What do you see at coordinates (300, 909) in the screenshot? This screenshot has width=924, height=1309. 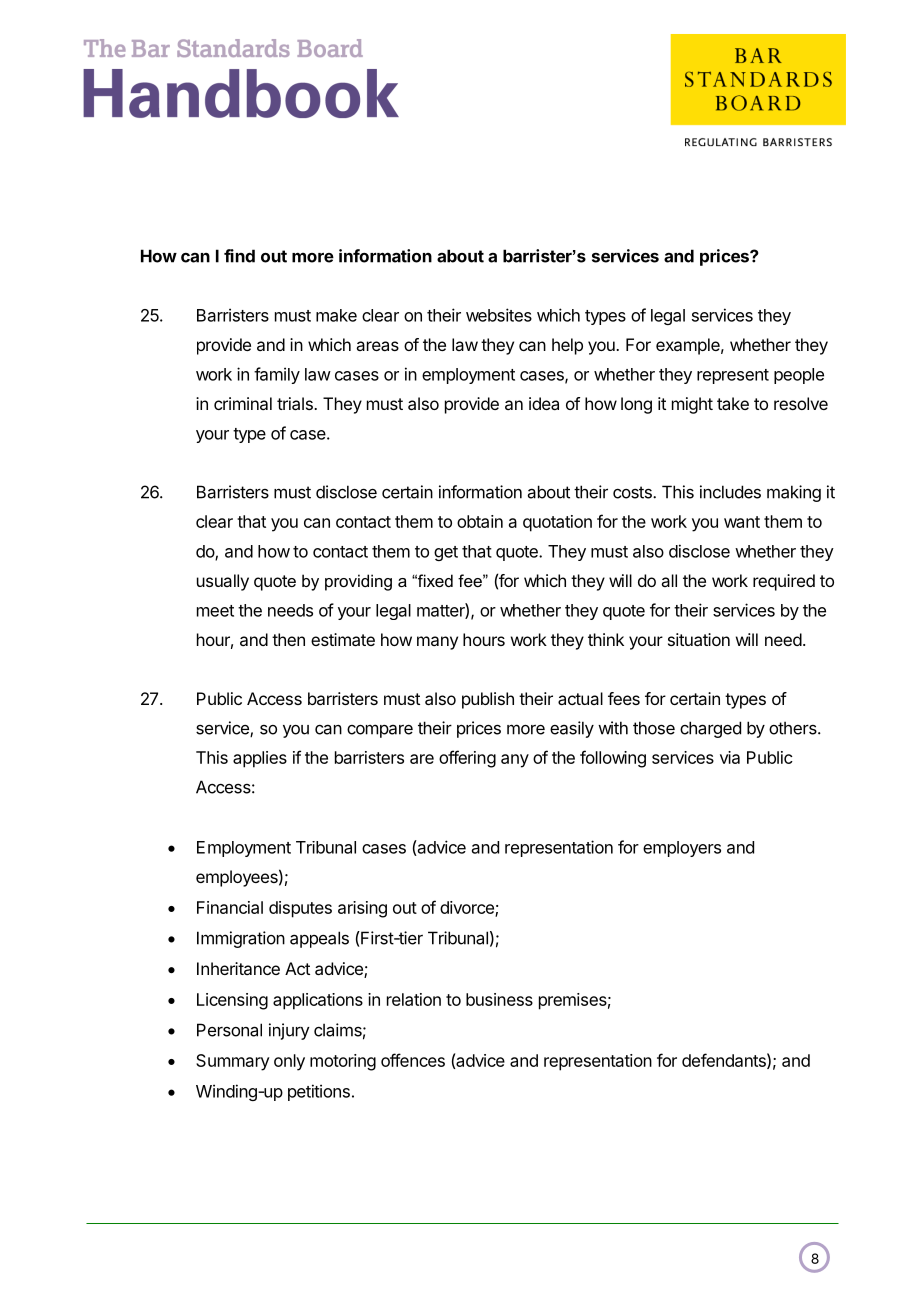 I see `disputes` at bounding box center [300, 909].
